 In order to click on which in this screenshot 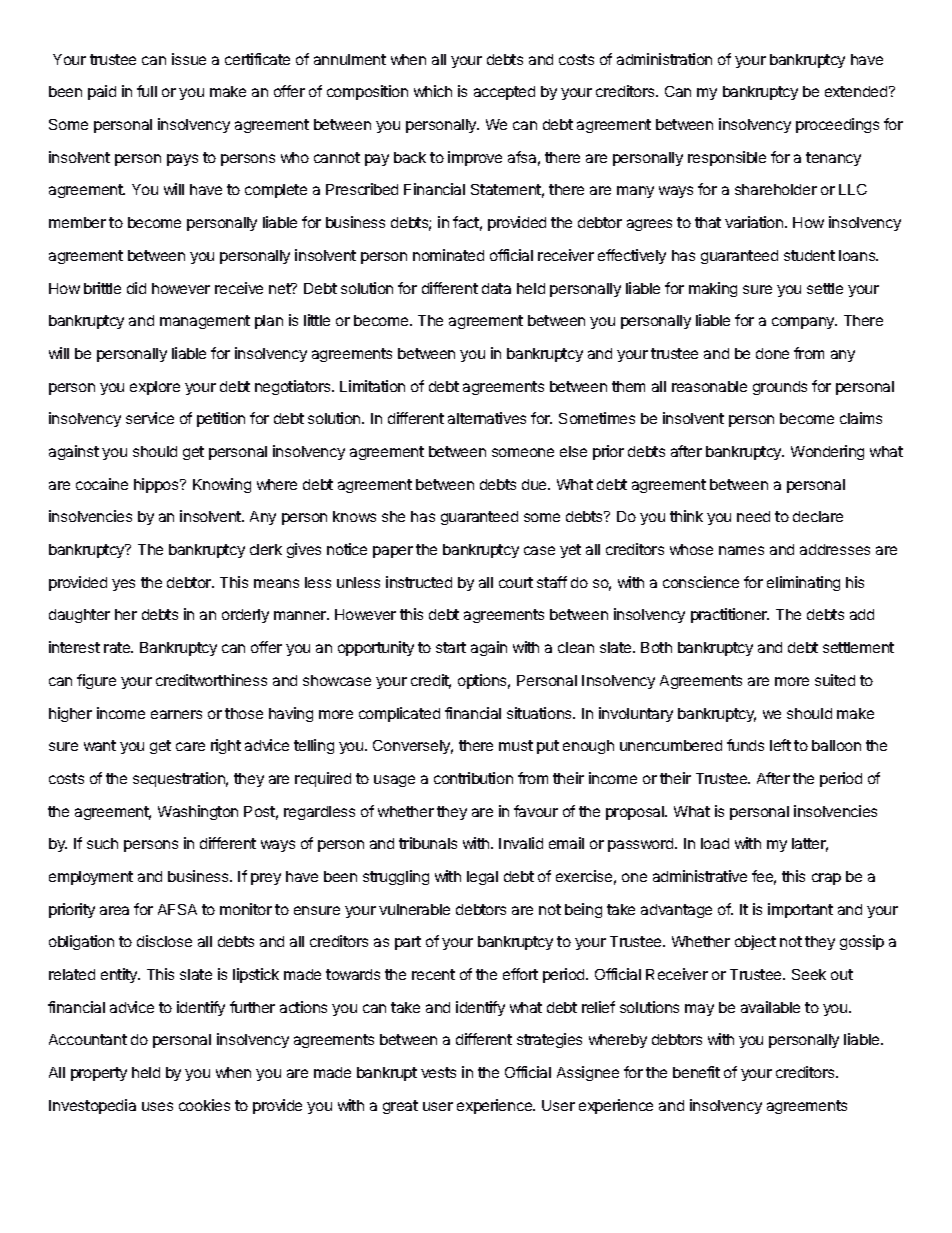, I will do `click(433, 91)`.
